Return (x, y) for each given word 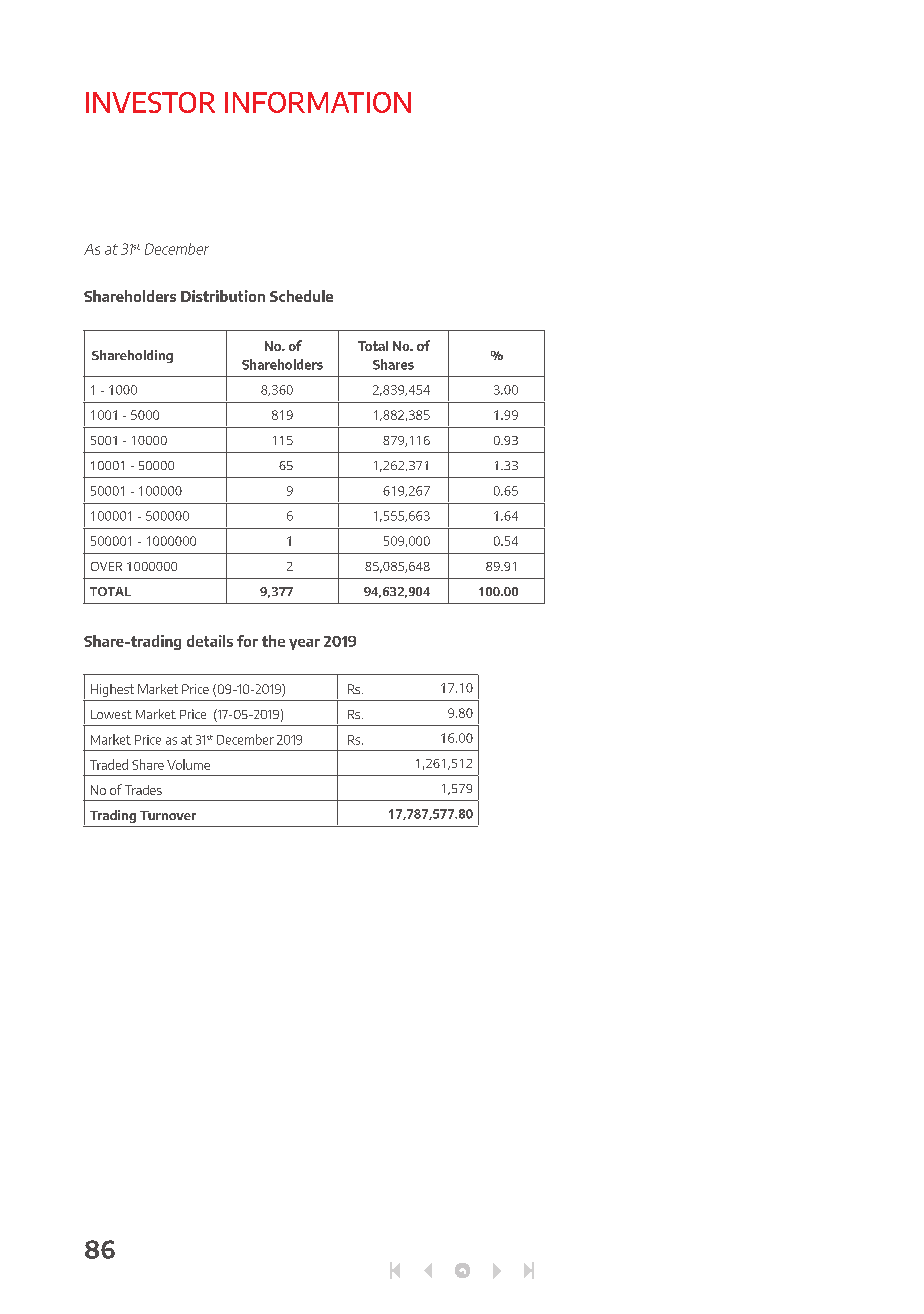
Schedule (301, 296)
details (210, 641)
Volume (188, 764)
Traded (109, 764)
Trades (143, 790)
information (318, 102)
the (273, 641)
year (304, 644)
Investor (150, 102)
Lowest (111, 714)
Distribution (223, 296)
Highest (112, 690)
